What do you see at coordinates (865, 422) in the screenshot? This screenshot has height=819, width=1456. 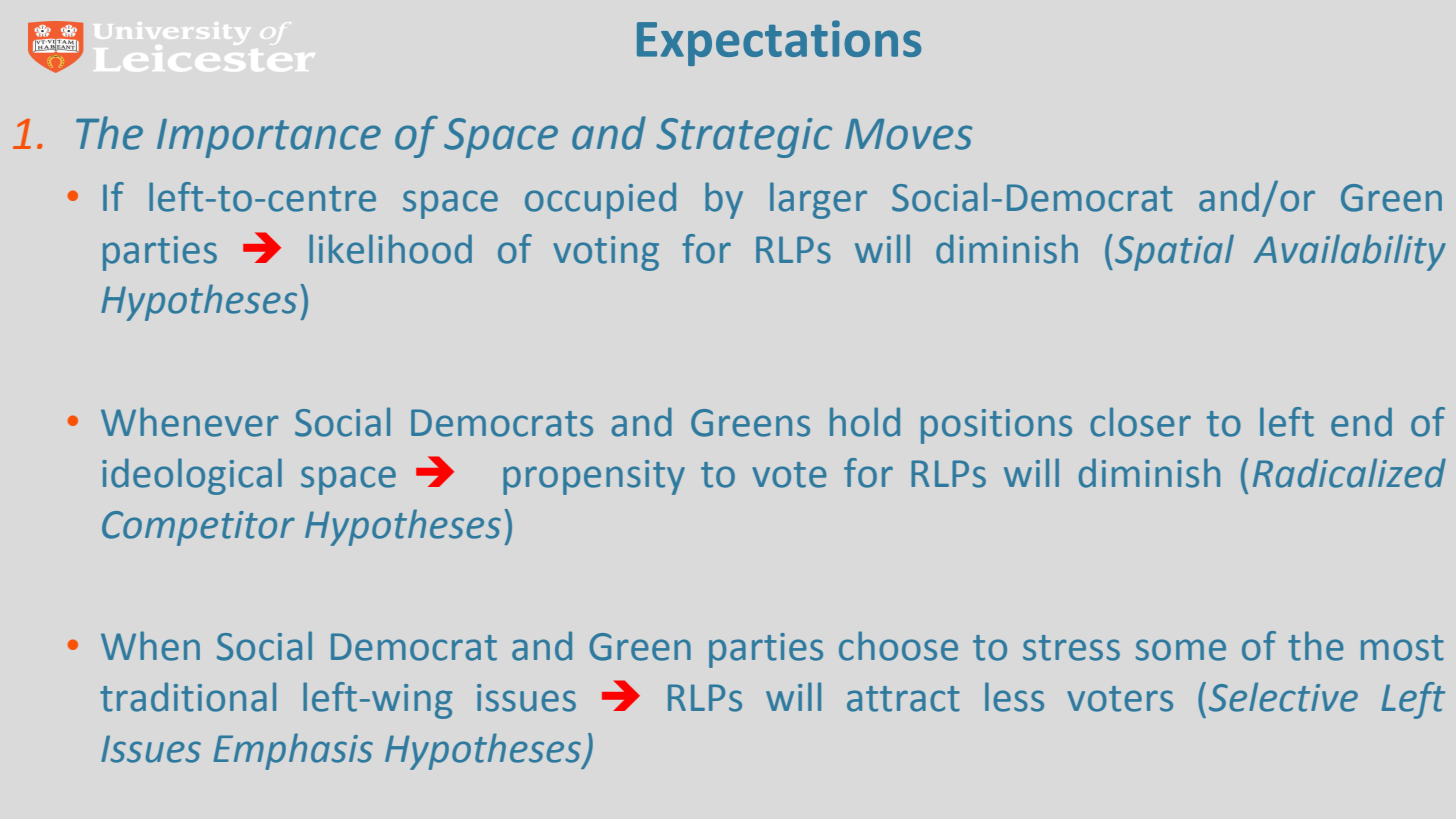 I see `hold` at bounding box center [865, 422].
